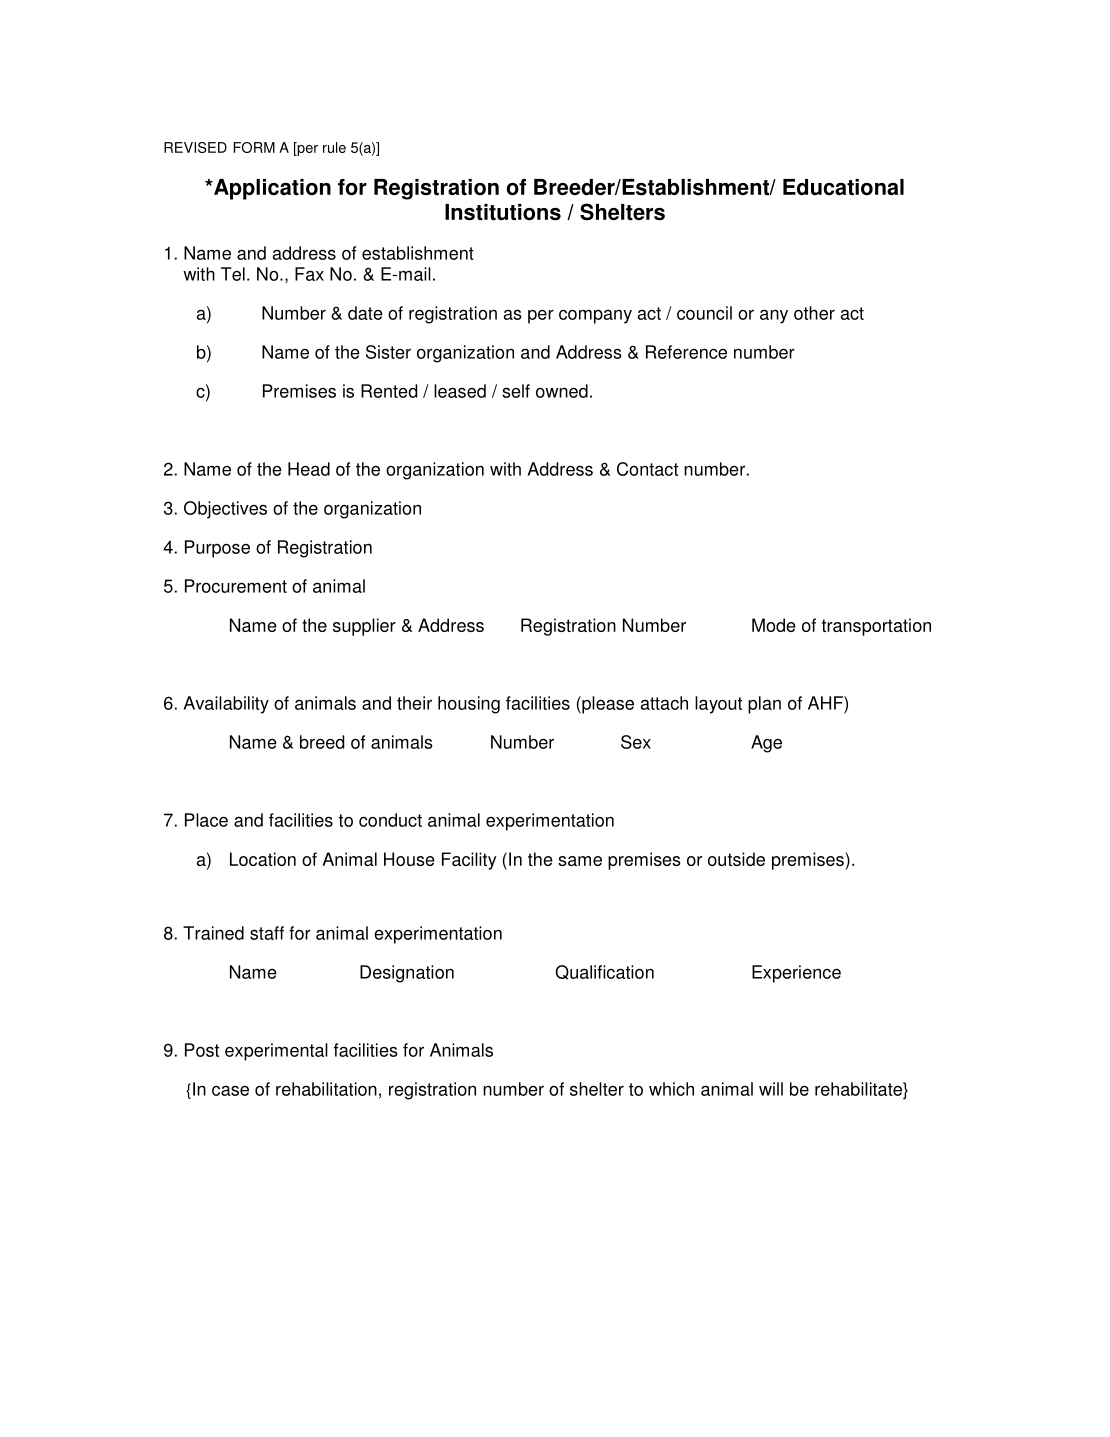 The height and width of the page is (1437, 1110). I want to click on Procurement, so click(236, 586).
